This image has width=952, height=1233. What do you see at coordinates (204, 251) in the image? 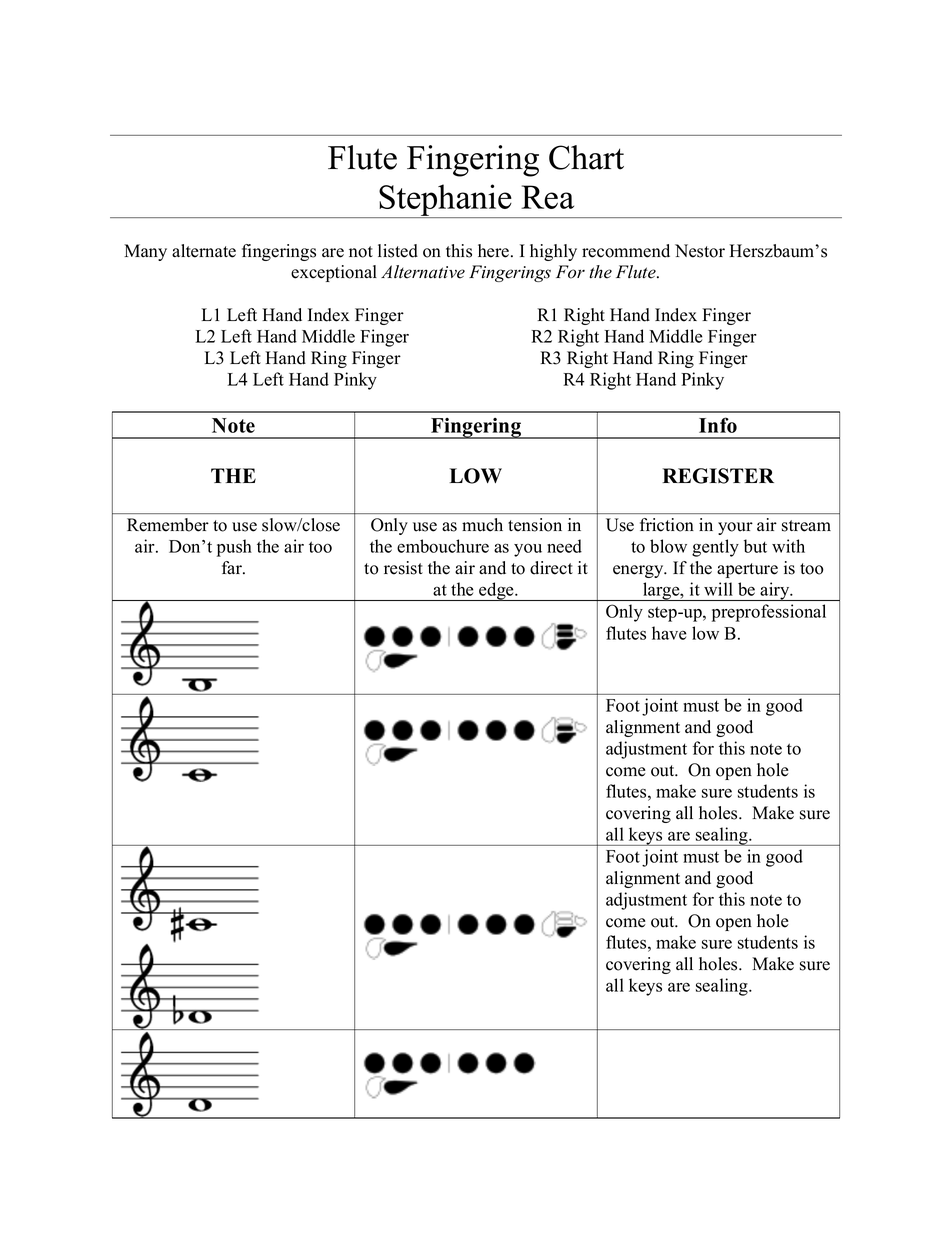
I see `alternate` at bounding box center [204, 251].
